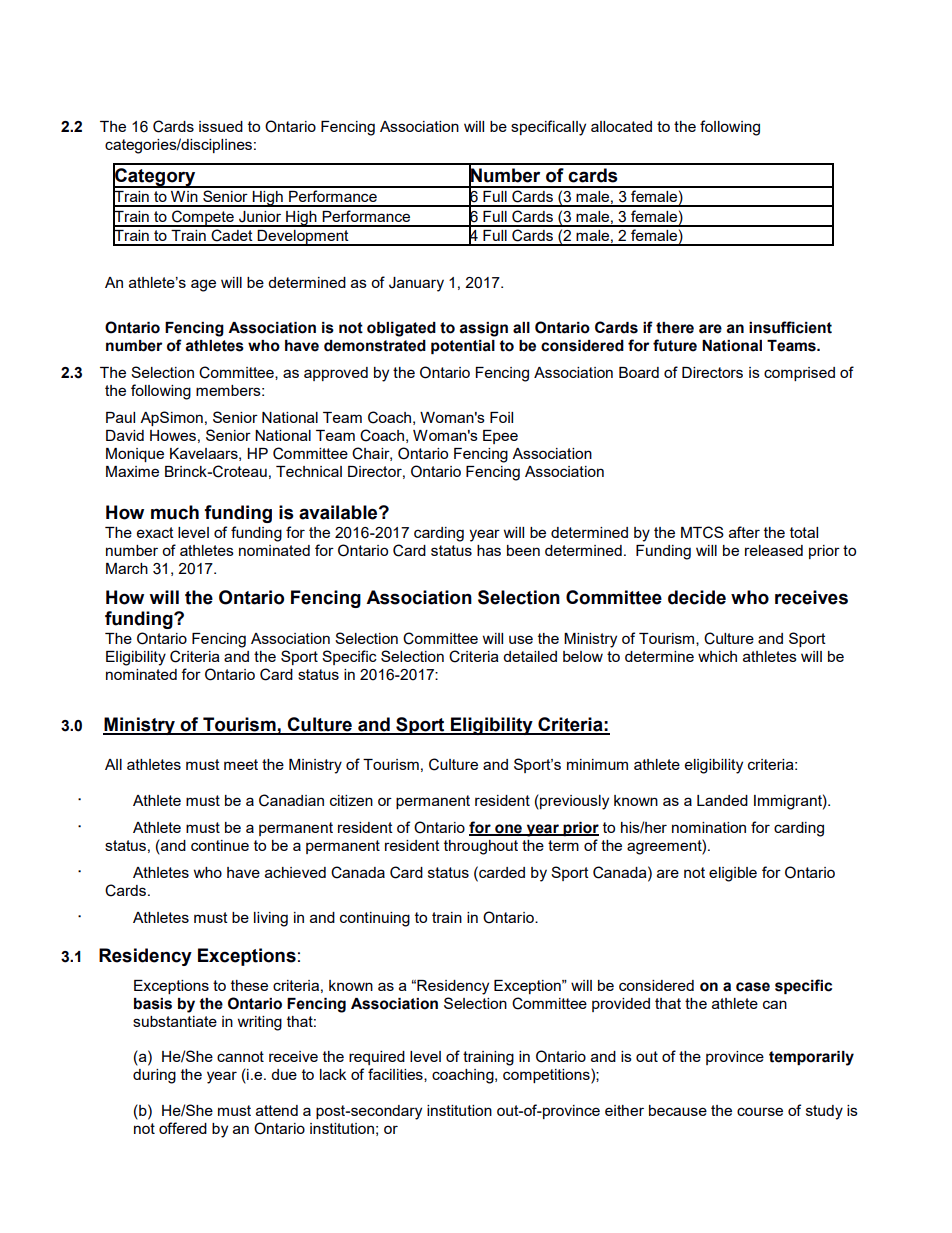 The width and height of the page is (952, 1233). I want to click on issued, so click(221, 126).
